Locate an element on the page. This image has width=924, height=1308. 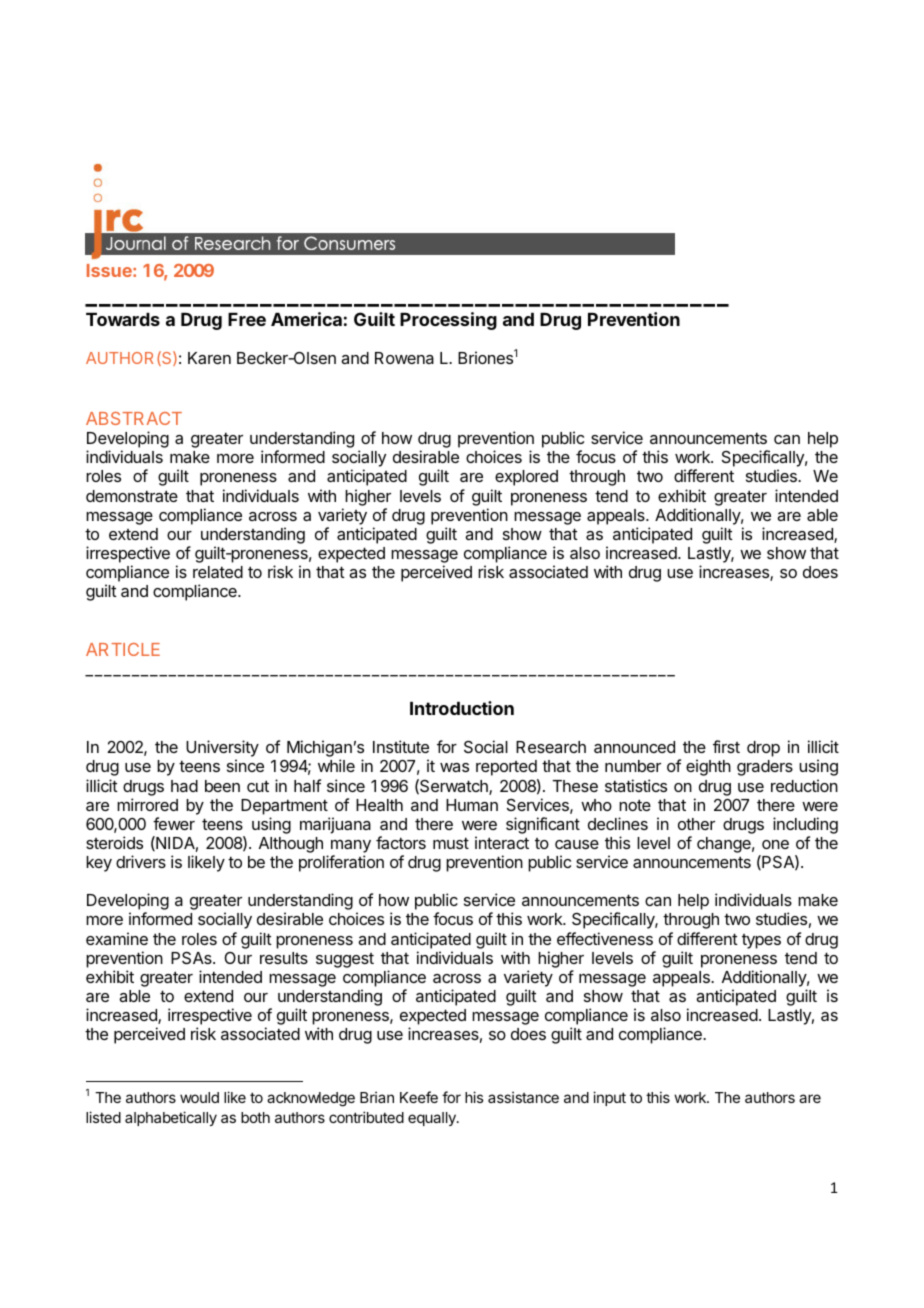
examine is located at coordinates (117, 938).
